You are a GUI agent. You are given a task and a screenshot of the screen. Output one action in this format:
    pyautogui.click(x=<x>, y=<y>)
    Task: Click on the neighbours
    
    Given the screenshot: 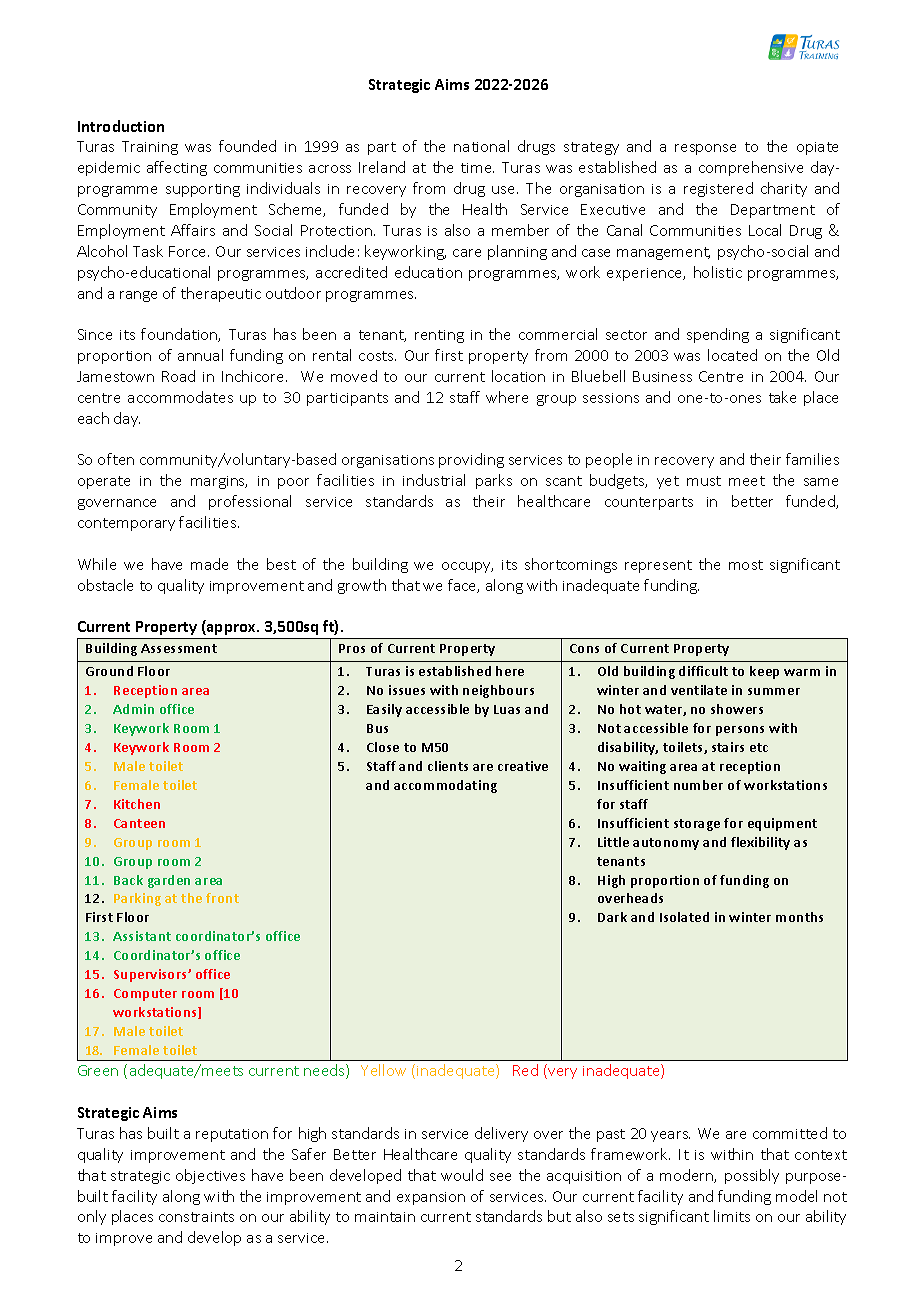 What is the action you would take?
    pyautogui.click(x=498, y=691)
